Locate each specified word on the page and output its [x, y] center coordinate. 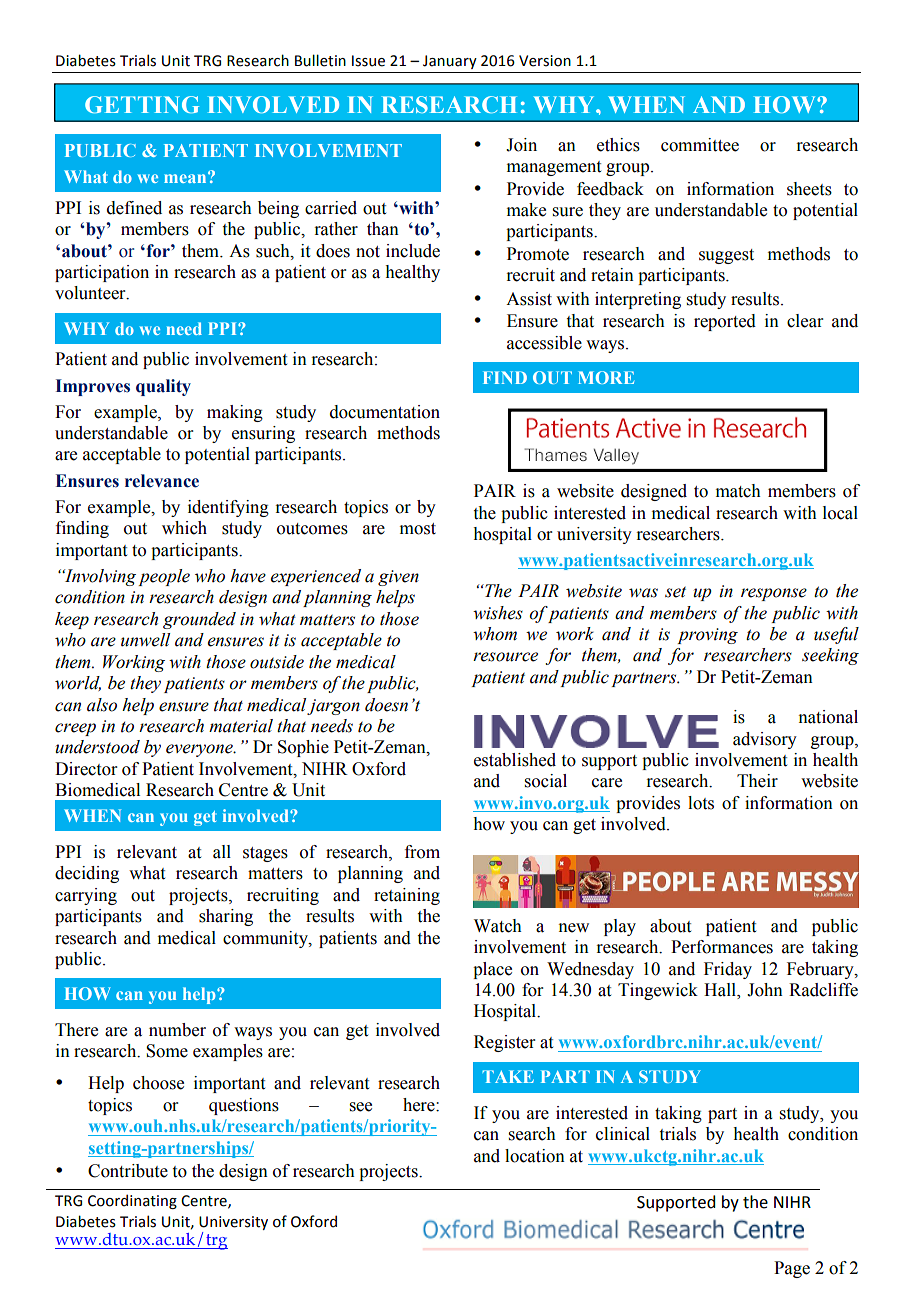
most [418, 529]
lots [701, 803]
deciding [87, 874]
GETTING [142, 104]
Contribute [128, 1171]
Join [521, 145]
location [535, 1156]
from [422, 852]
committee [700, 145]
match [738, 491]
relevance [162, 481]
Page [792, 1269]
